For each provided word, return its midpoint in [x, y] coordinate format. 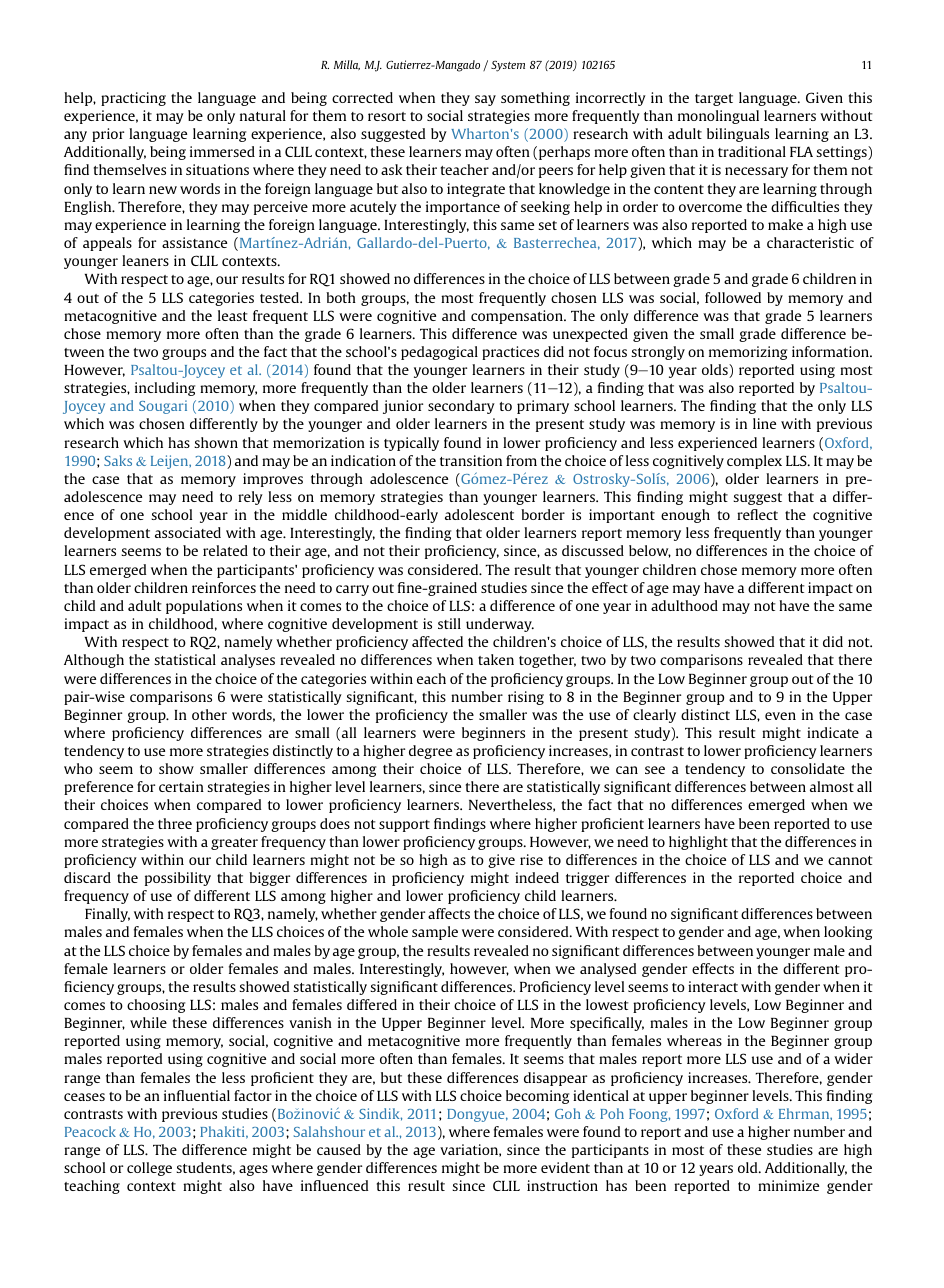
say [485, 100]
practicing [133, 99]
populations [204, 607]
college [149, 1169]
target [714, 100]
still [449, 623]
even [780, 716]
